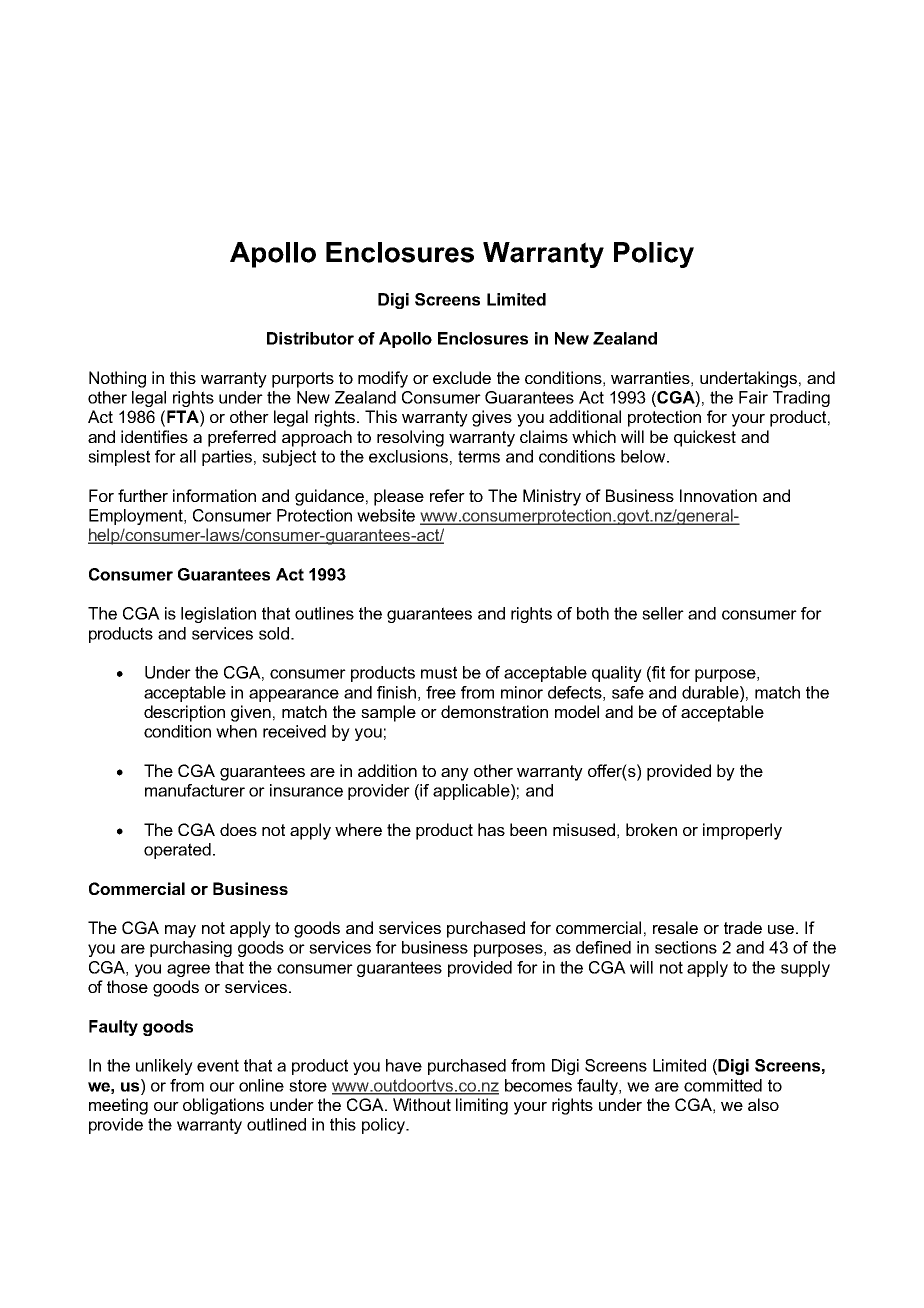  Describe the element at coordinates (494, 711) in the image. I see `demonstration` at that location.
